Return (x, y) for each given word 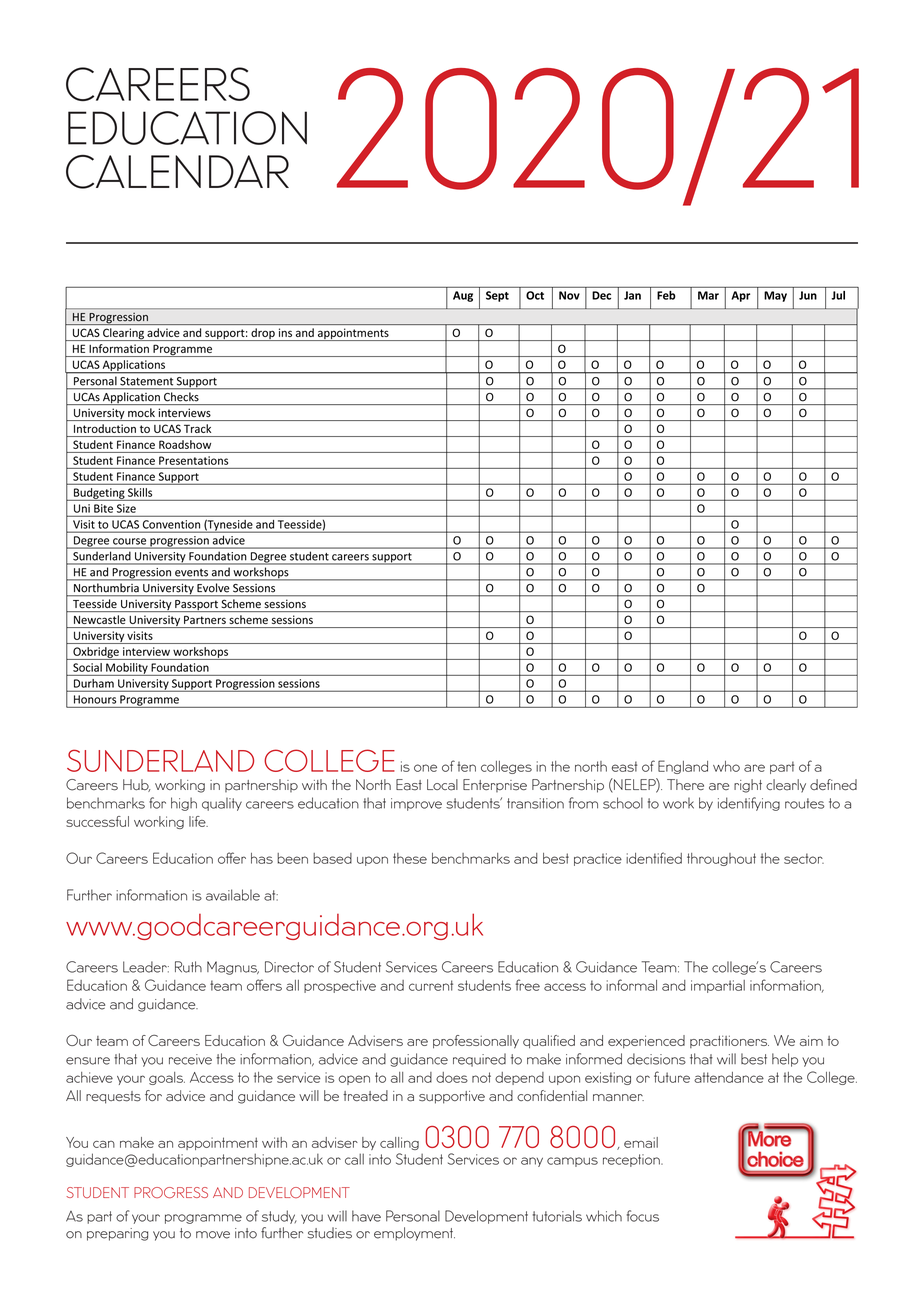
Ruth (188, 967)
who (726, 766)
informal (631, 985)
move (213, 1235)
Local (442, 785)
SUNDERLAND (160, 760)
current (431, 985)
